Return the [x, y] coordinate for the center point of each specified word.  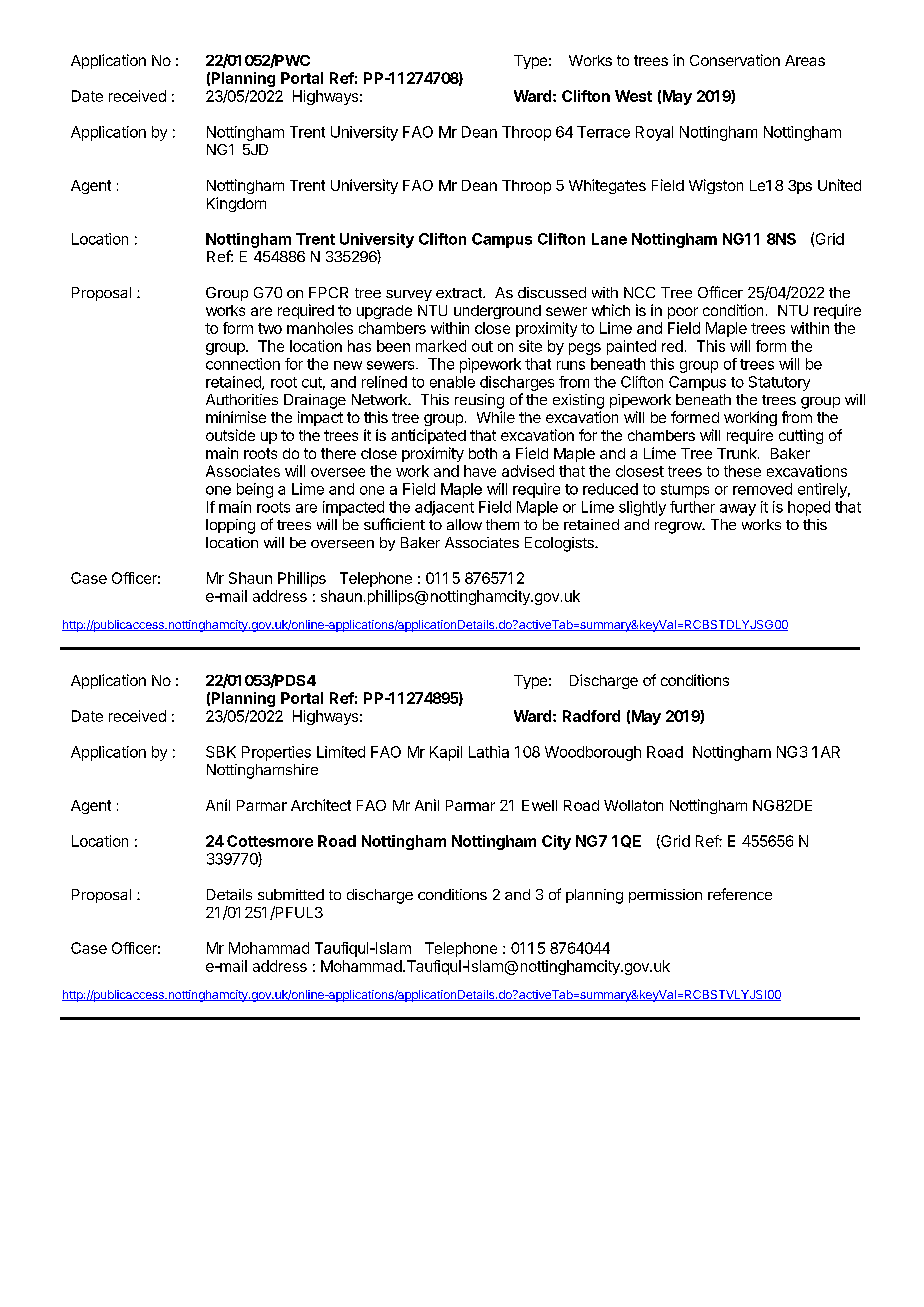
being [255, 490]
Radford [591, 716]
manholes [320, 328]
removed [762, 489]
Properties [276, 753]
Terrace [603, 132]
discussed [552, 292]
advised [528, 471]
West [633, 96]
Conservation [735, 60]
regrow [679, 528]
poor [683, 313]
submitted [291, 894]
